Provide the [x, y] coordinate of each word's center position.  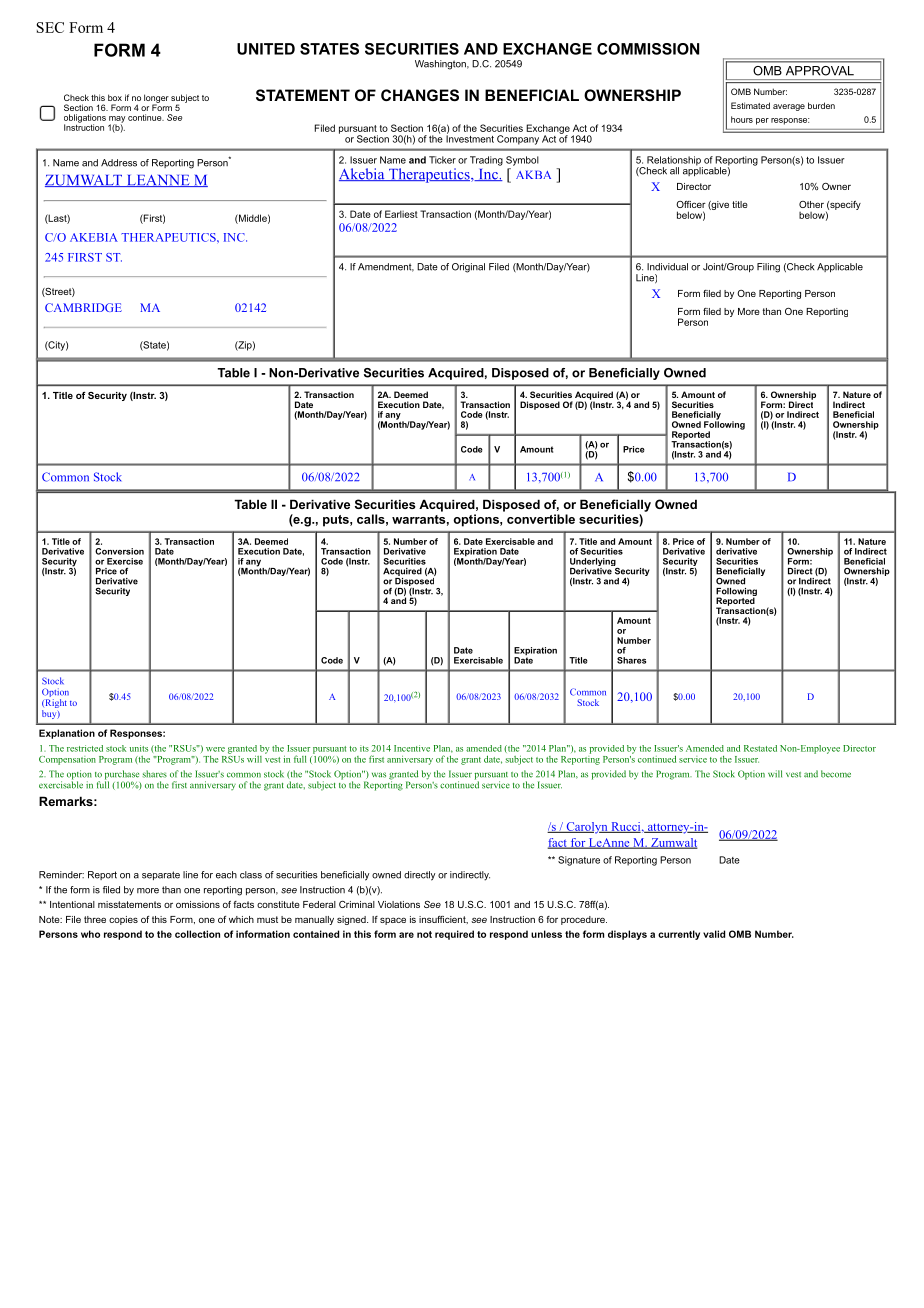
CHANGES [420, 95]
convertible [541, 519]
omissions [198, 904]
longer [156, 99]
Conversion [119, 551]
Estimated [750, 105]
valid [714, 934]
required [454, 935]
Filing [768, 268]
